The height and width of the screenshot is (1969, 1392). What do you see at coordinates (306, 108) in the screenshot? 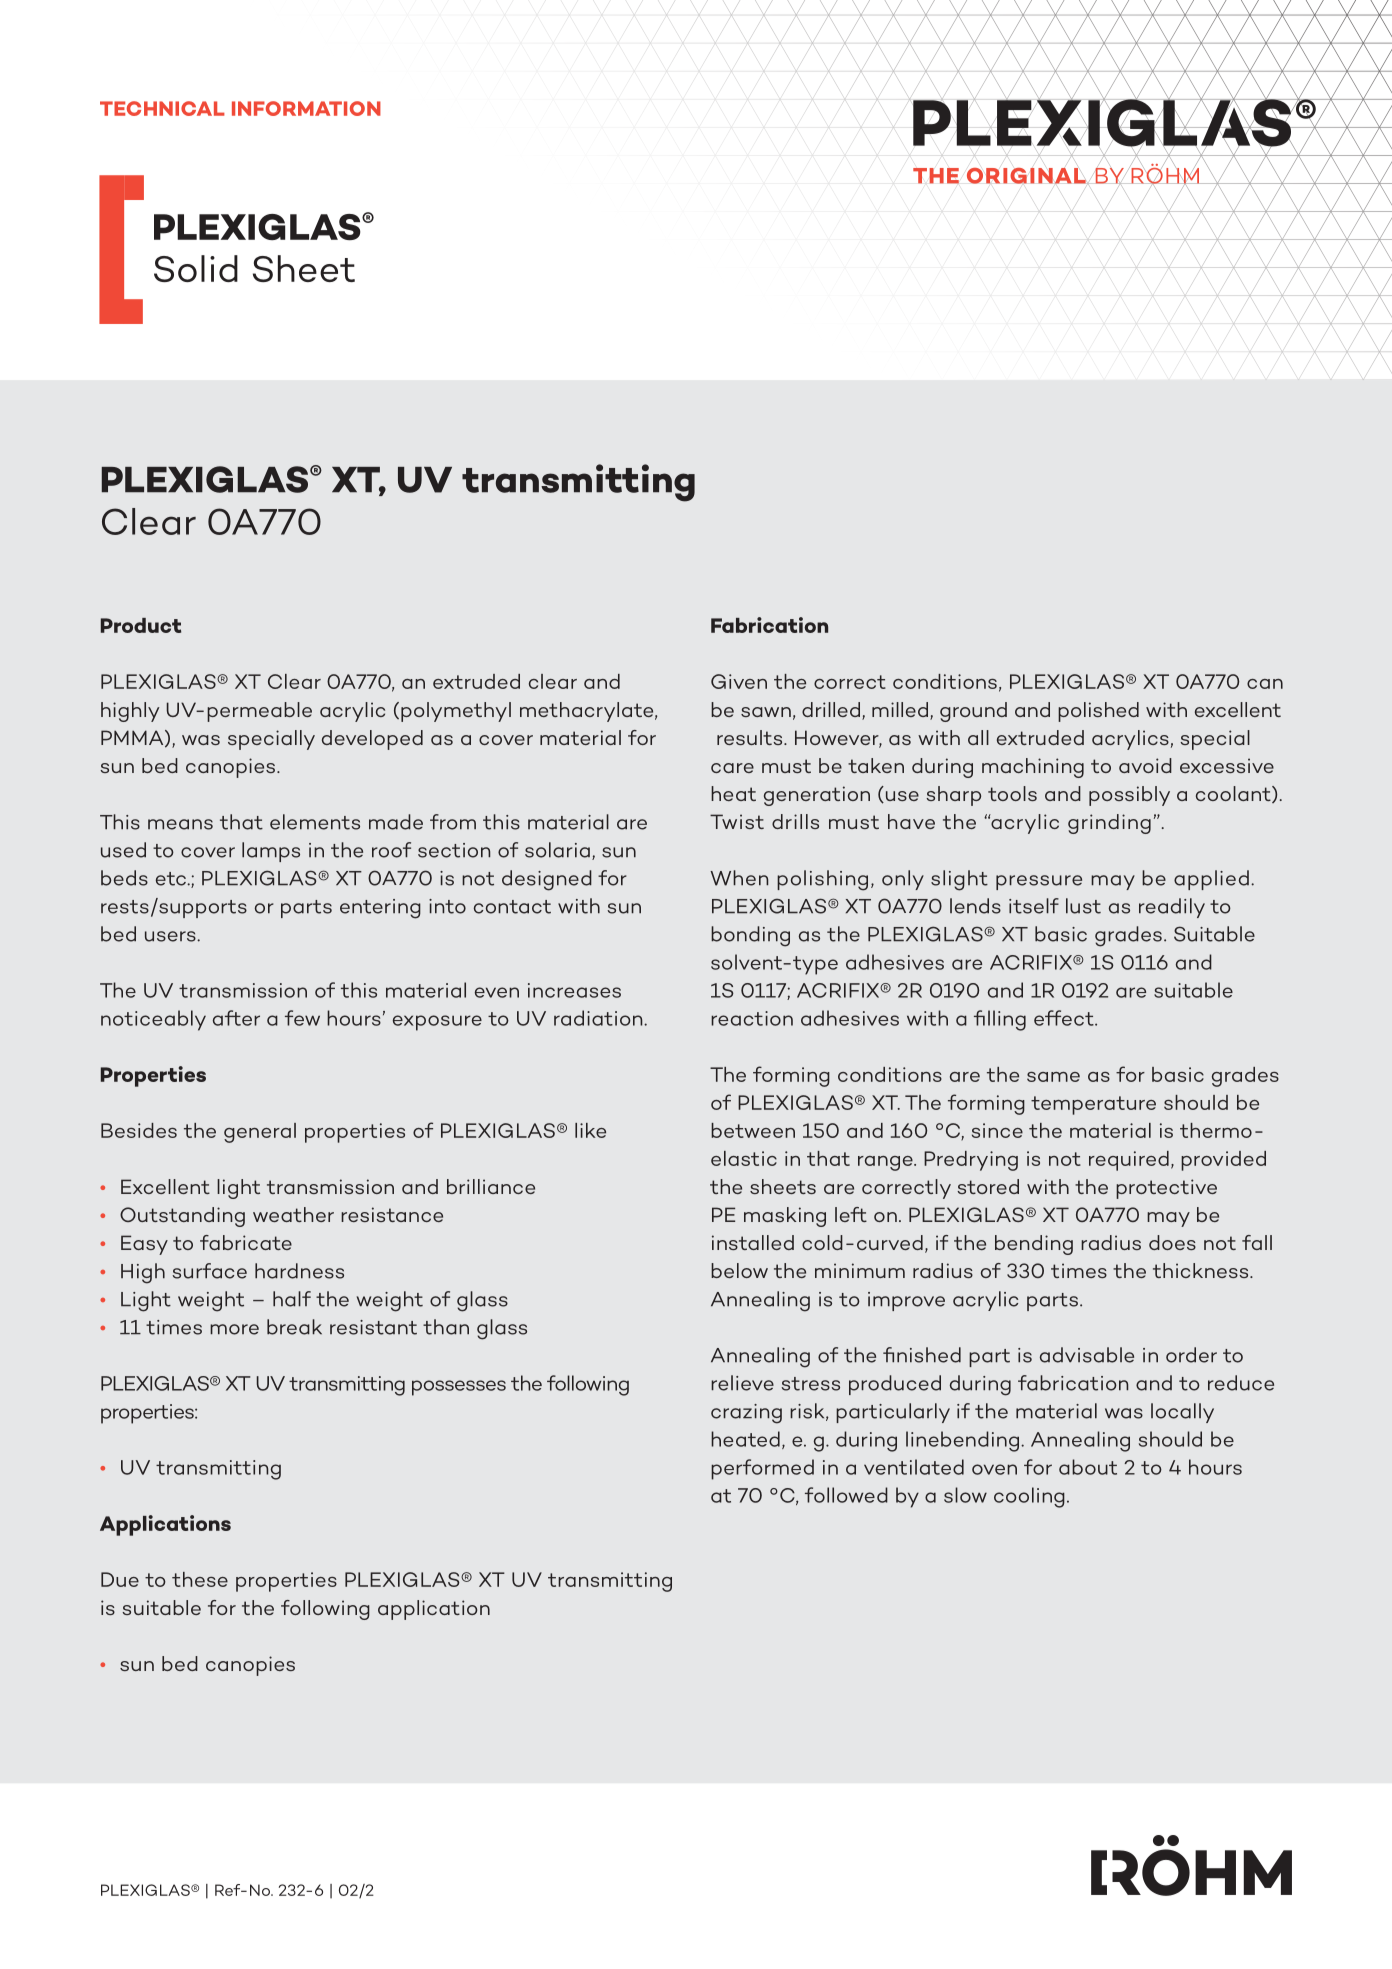
I see `INFORMATION` at bounding box center [306, 108].
